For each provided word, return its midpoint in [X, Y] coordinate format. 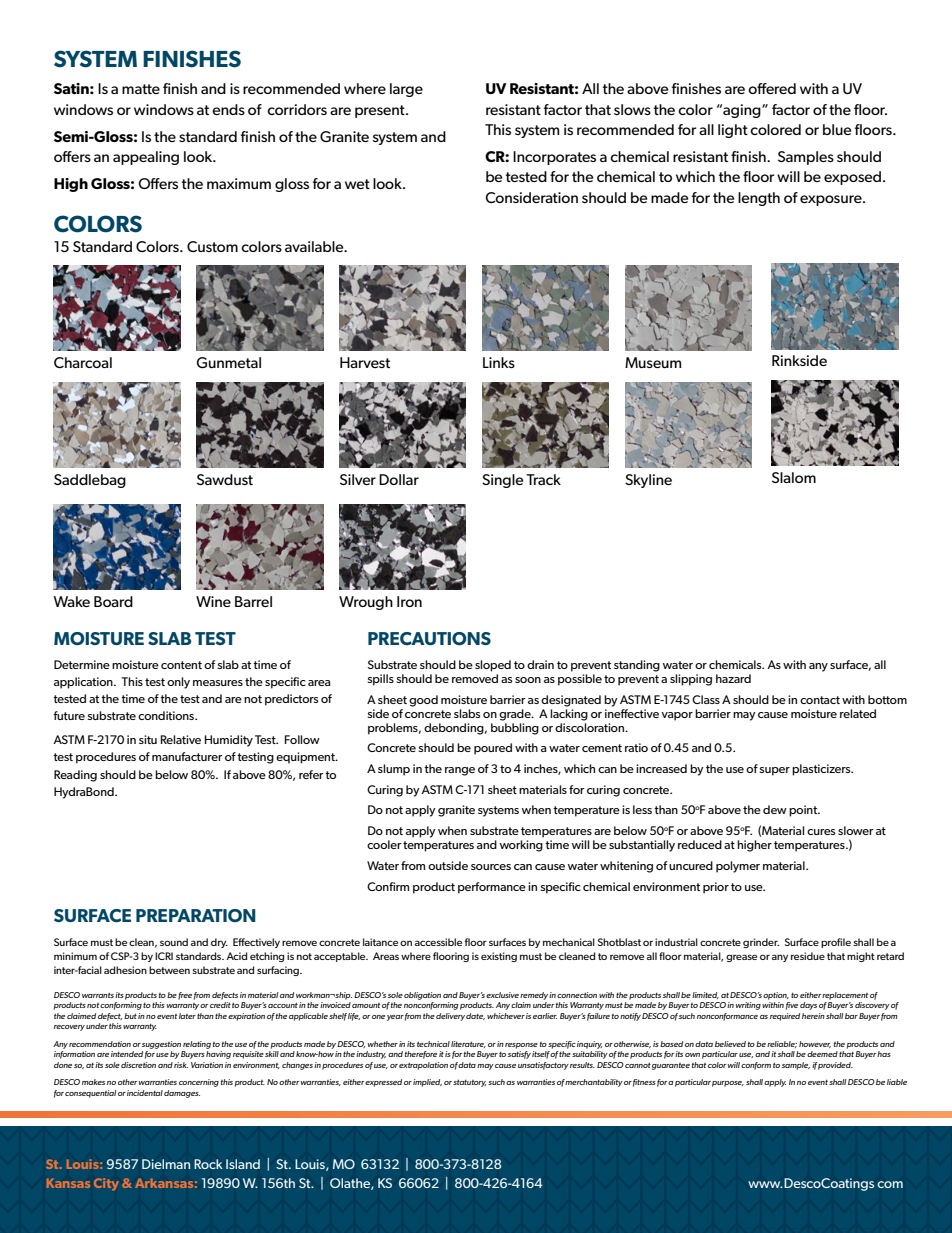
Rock [208, 1164]
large [406, 90]
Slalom [794, 477]
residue [808, 956]
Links [499, 362]
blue [837, 129]
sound [174, 942]
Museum [653, 362]
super [775, 771]
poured [493, 749]
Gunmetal [229, 362]
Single [502, 481]
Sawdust [225, 479]
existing [499, 957]
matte [141, 89]
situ [148, 739]
